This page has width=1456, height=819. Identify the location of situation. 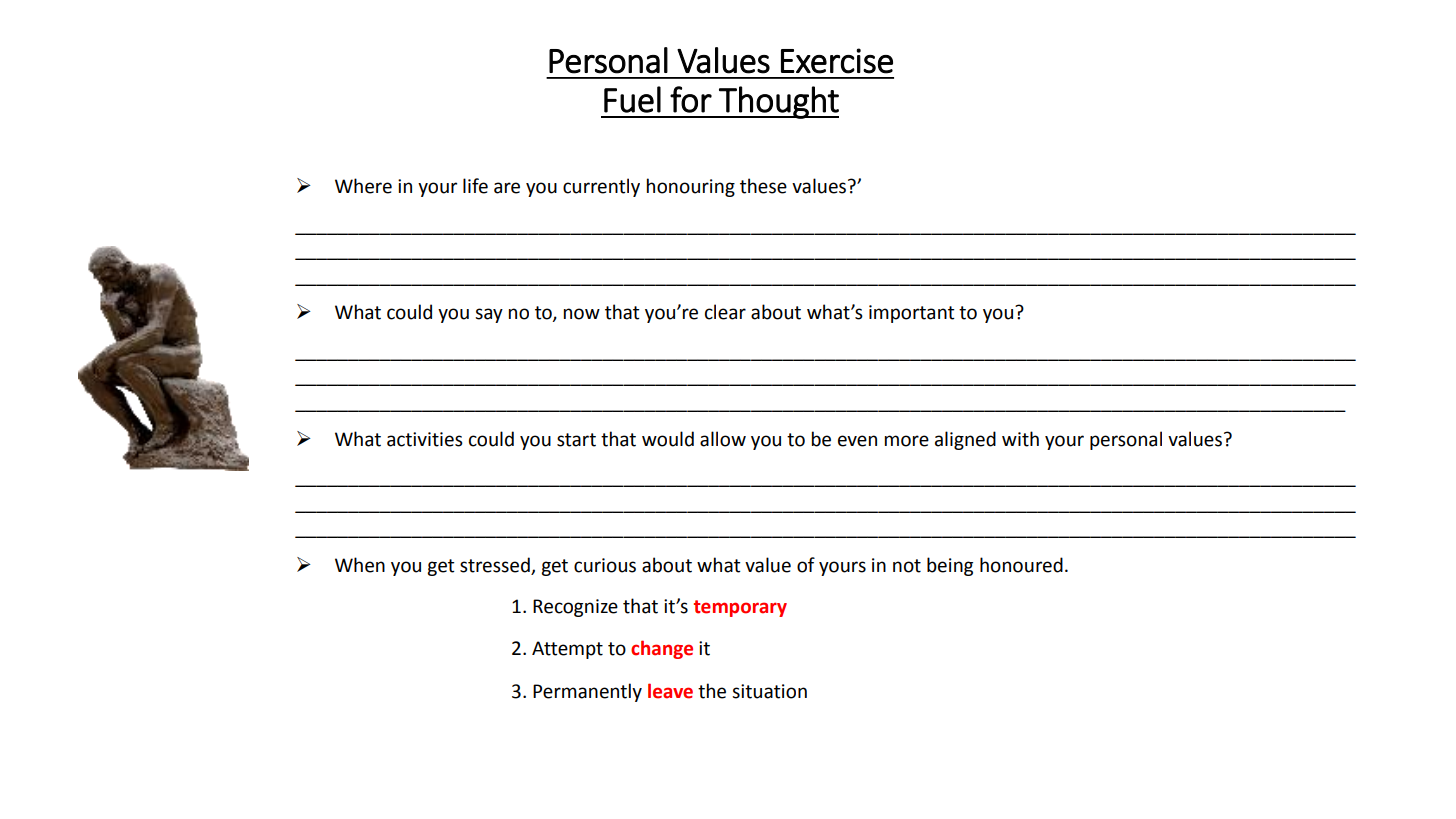
(769, 691).
